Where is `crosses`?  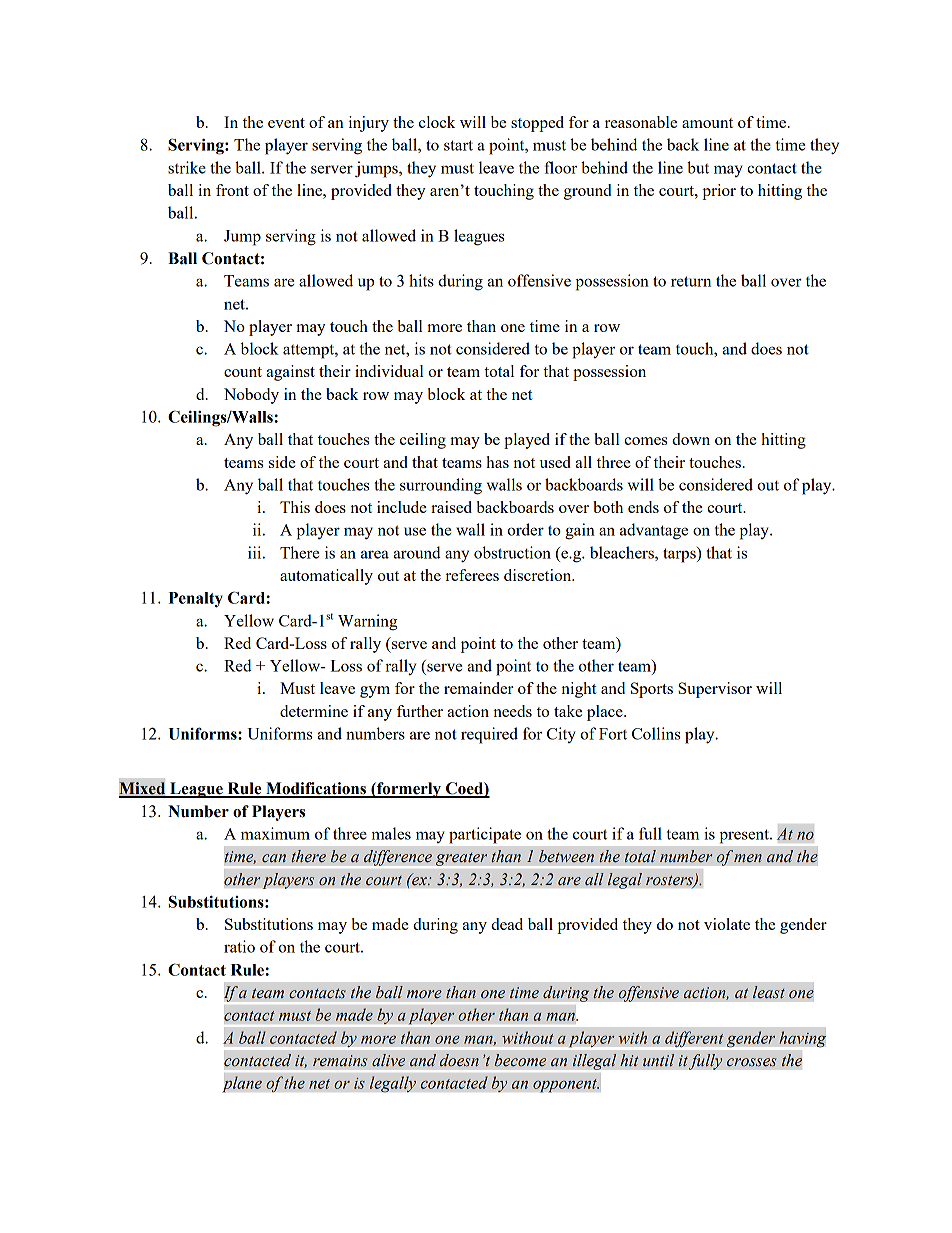 crosses is located at coordinates (751, 1062).
